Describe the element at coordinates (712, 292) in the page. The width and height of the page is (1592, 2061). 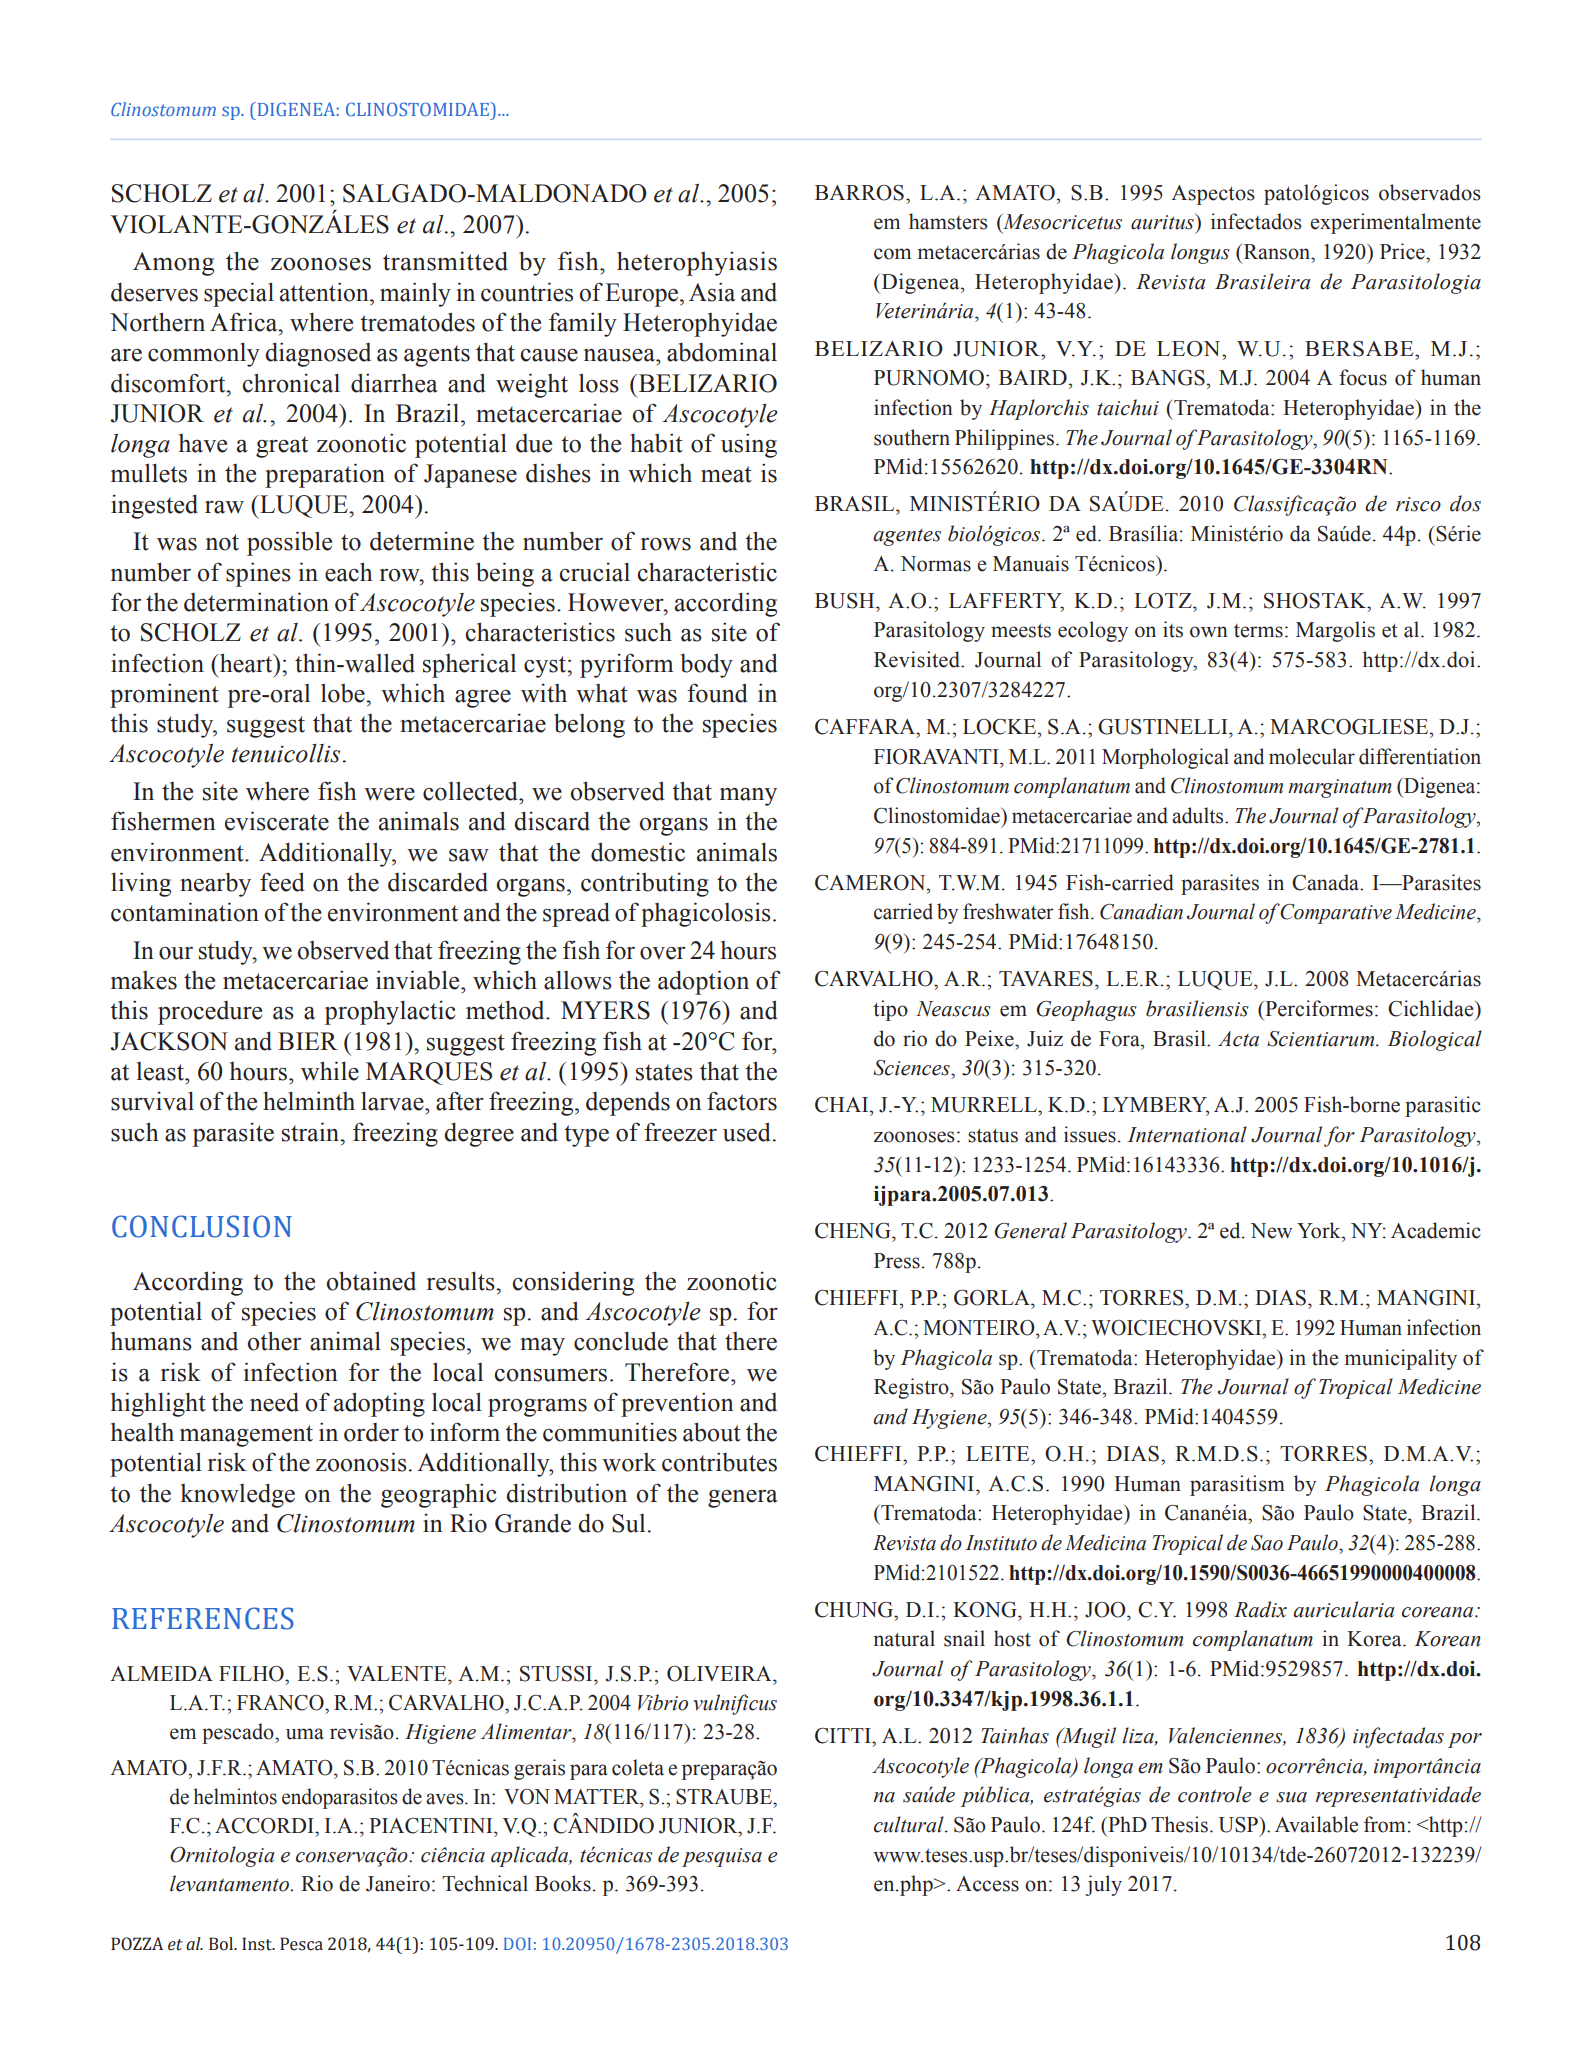
I see `Asia` at that location.
